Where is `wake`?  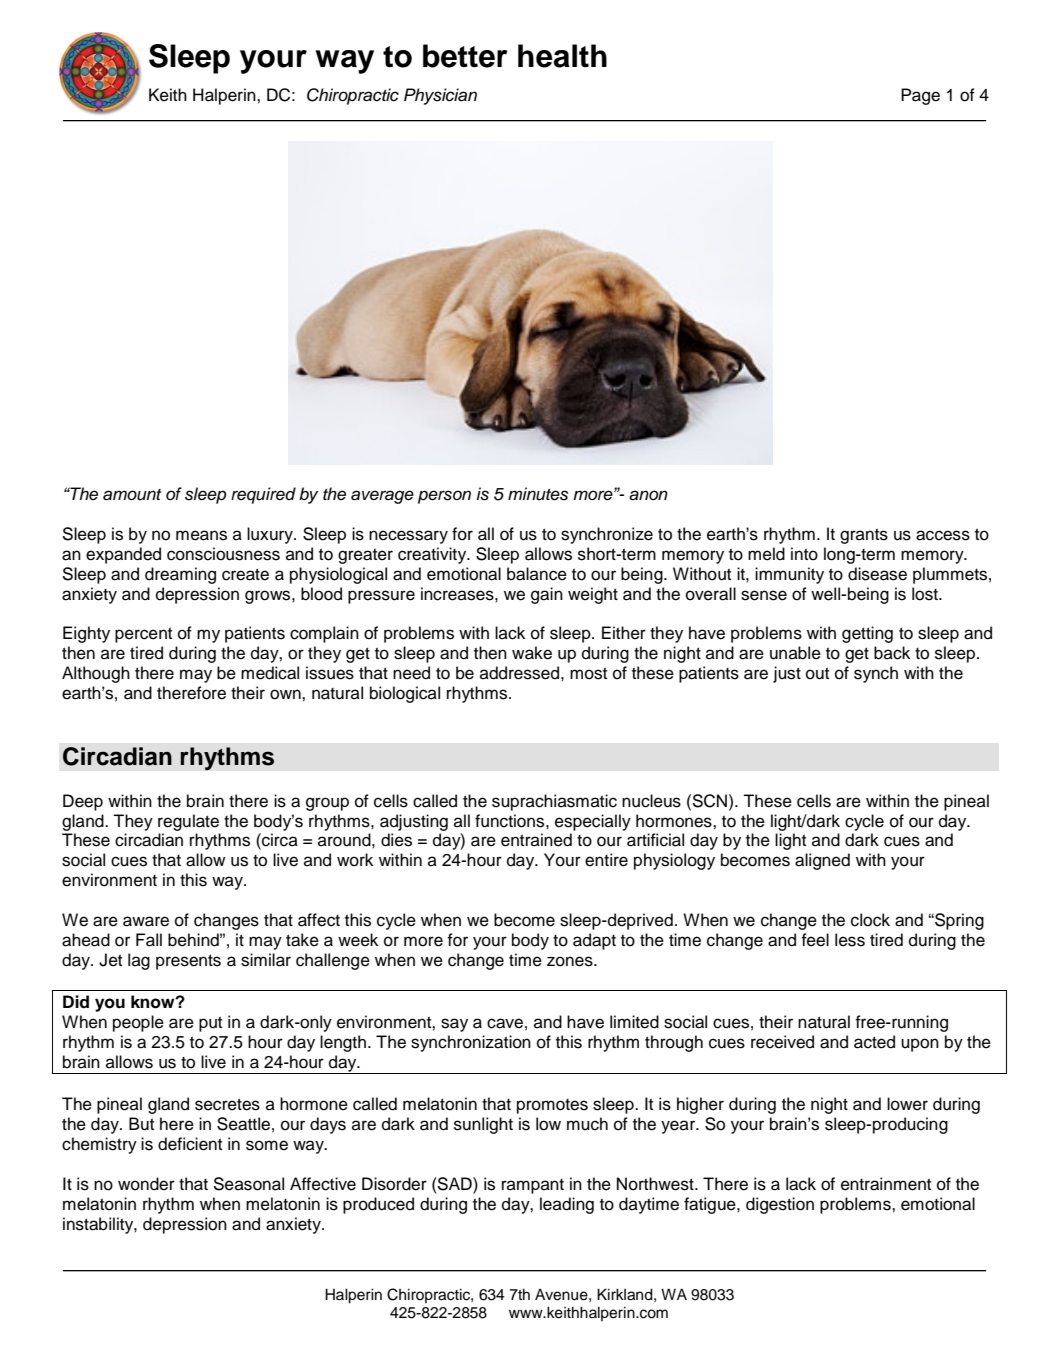 wake is located at coordinates (532, 653).
